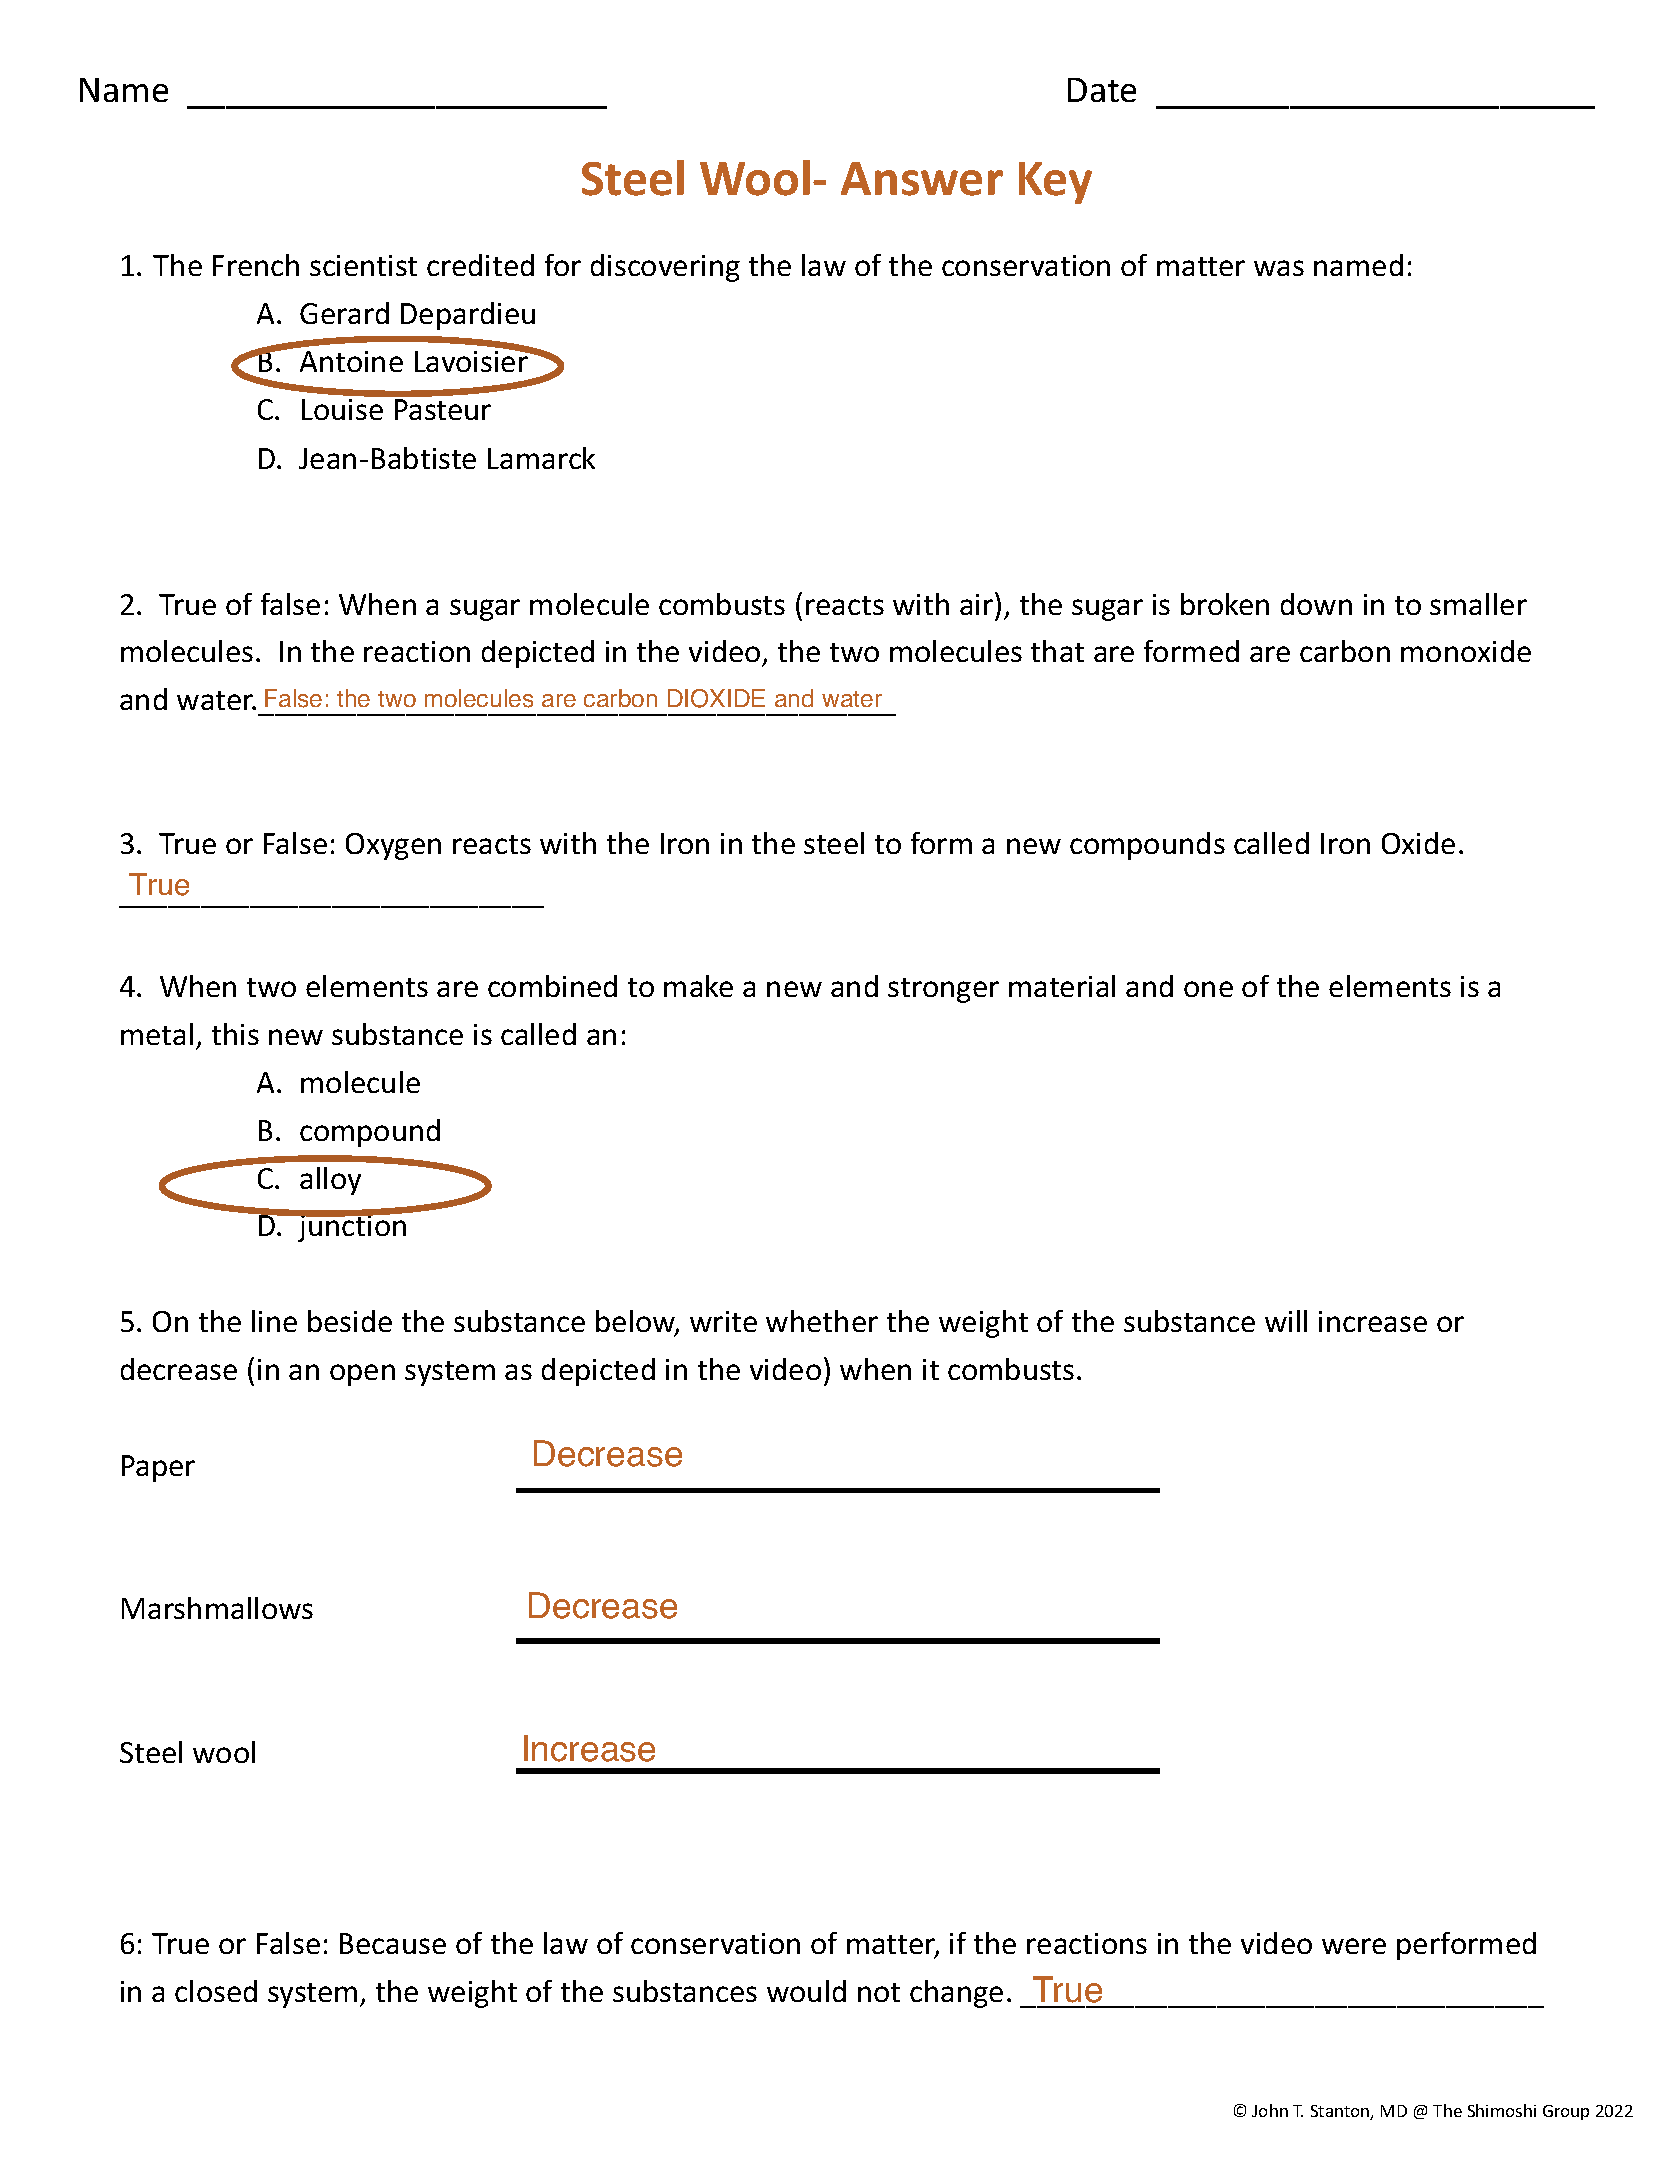 The width and height of the page is (1676, 2169). I want to click on alloy, so click(330, 1181).
